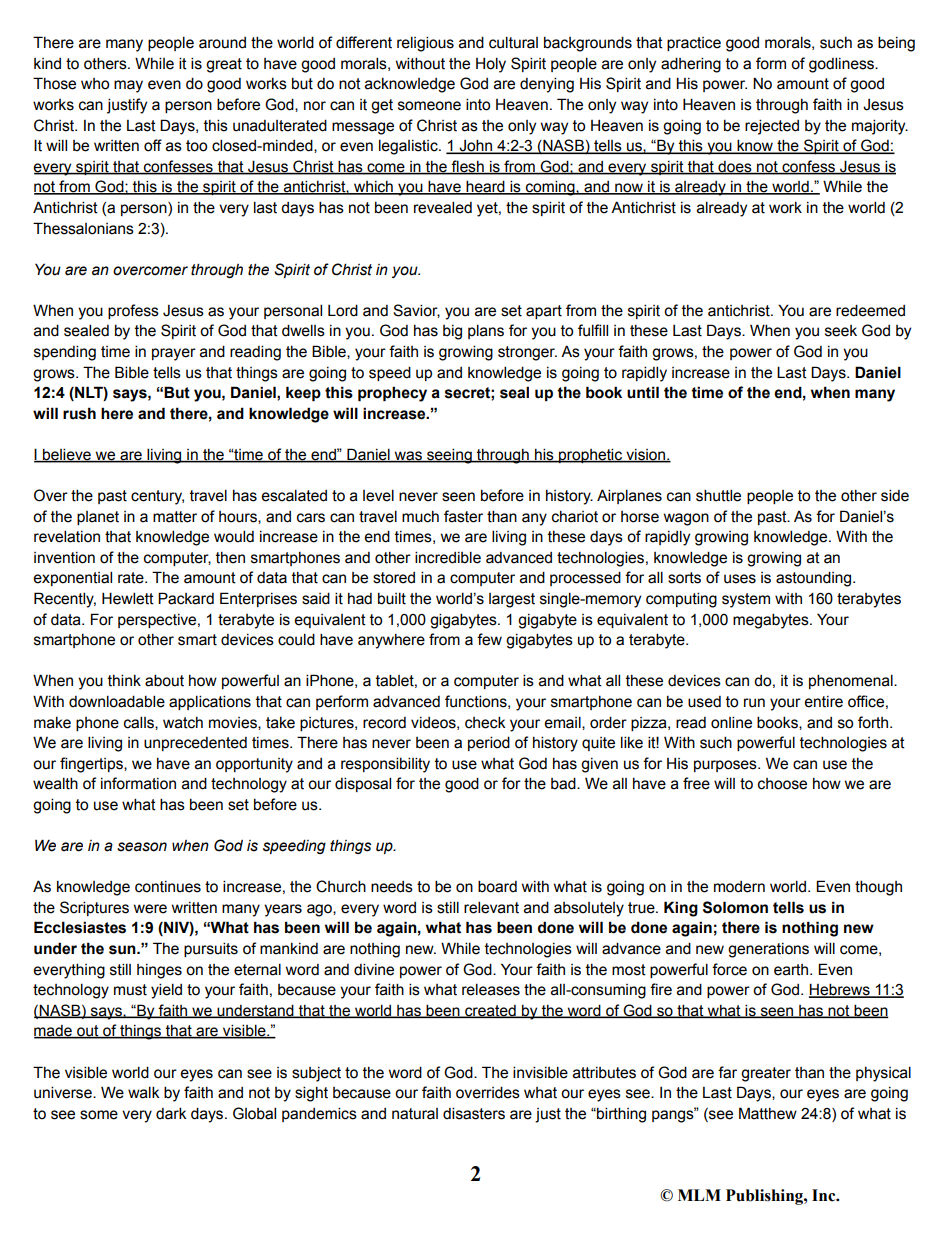  What do you see at coordinates (128, 598) in the image?
I see `Hewlett` at bounding box center [128, 598].
